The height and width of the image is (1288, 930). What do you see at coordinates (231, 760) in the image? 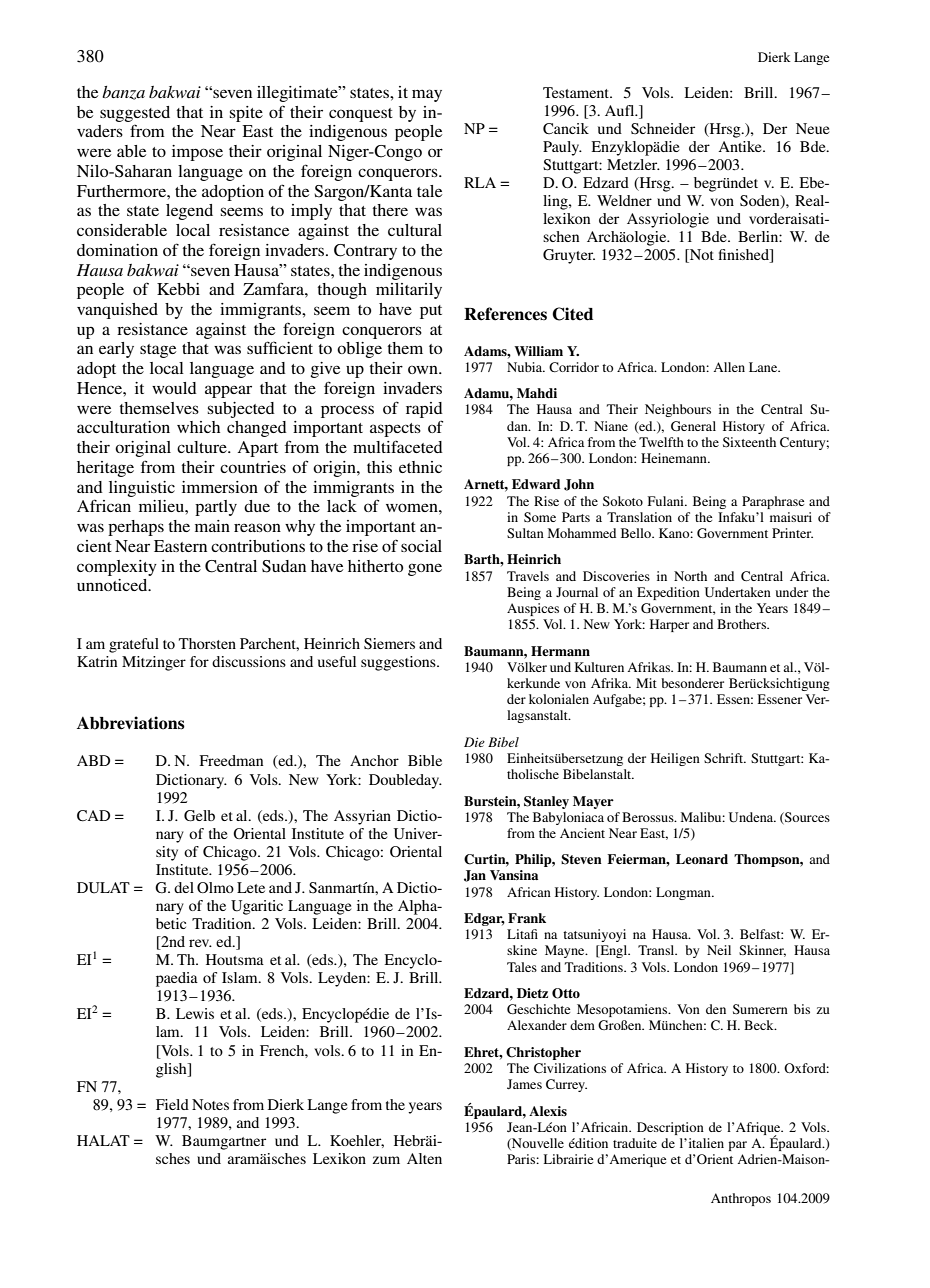
I see `Freedman` at bounding box center [231, 760].
